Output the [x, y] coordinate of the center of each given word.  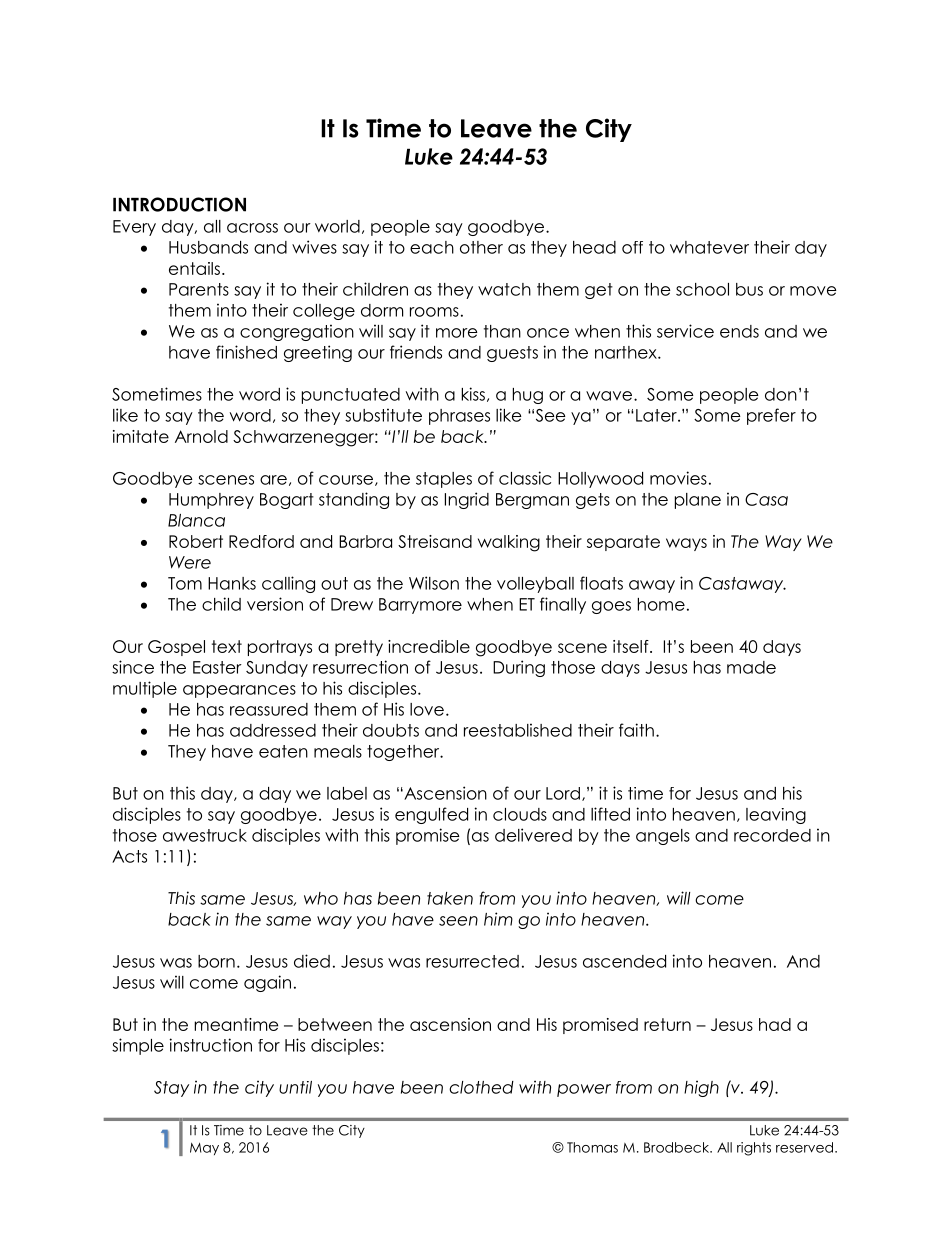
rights [754, 1149]
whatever [709, 247]
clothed [481, 1087]
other [481, 247]
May [204, 1148]
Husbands [208, 247]
